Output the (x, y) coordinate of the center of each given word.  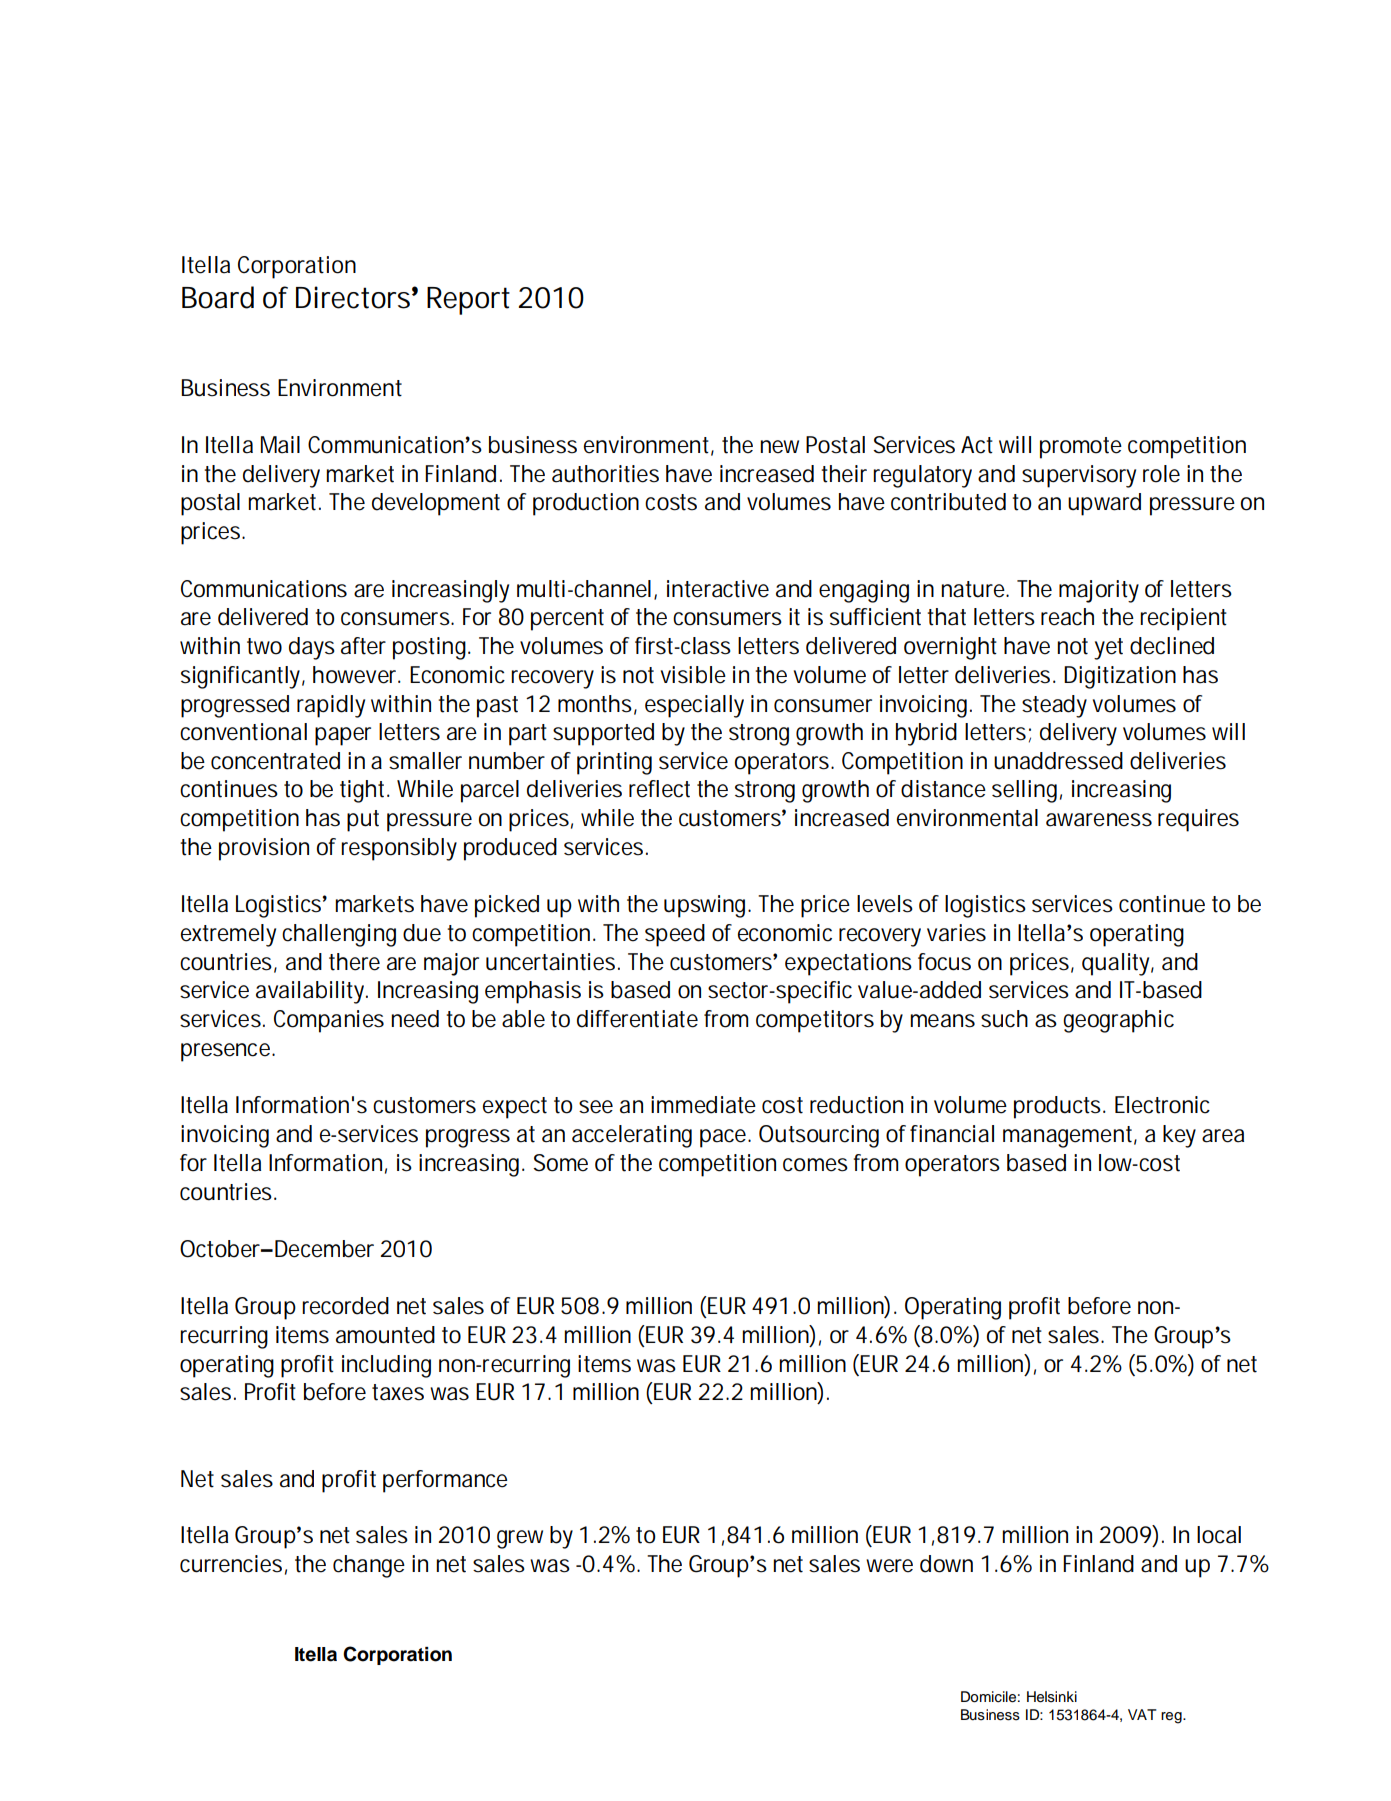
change (369, 1566)
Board (218, 297)
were (889, 1566)
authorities (605, 474)
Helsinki (1052, 1697)
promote (1081, 448)
